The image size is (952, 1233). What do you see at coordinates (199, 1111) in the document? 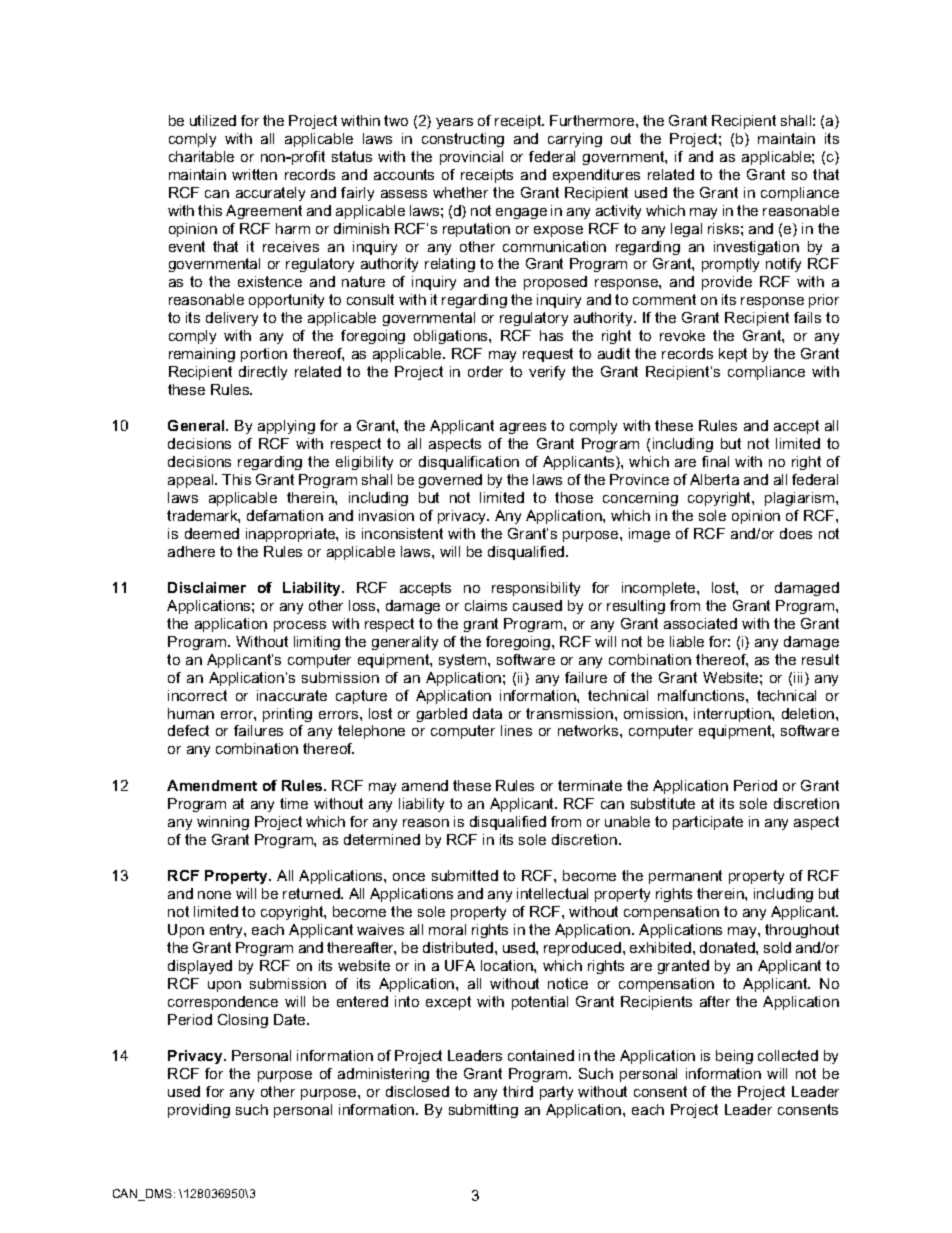
I see `providing` at bounding box center [199, 1111].
